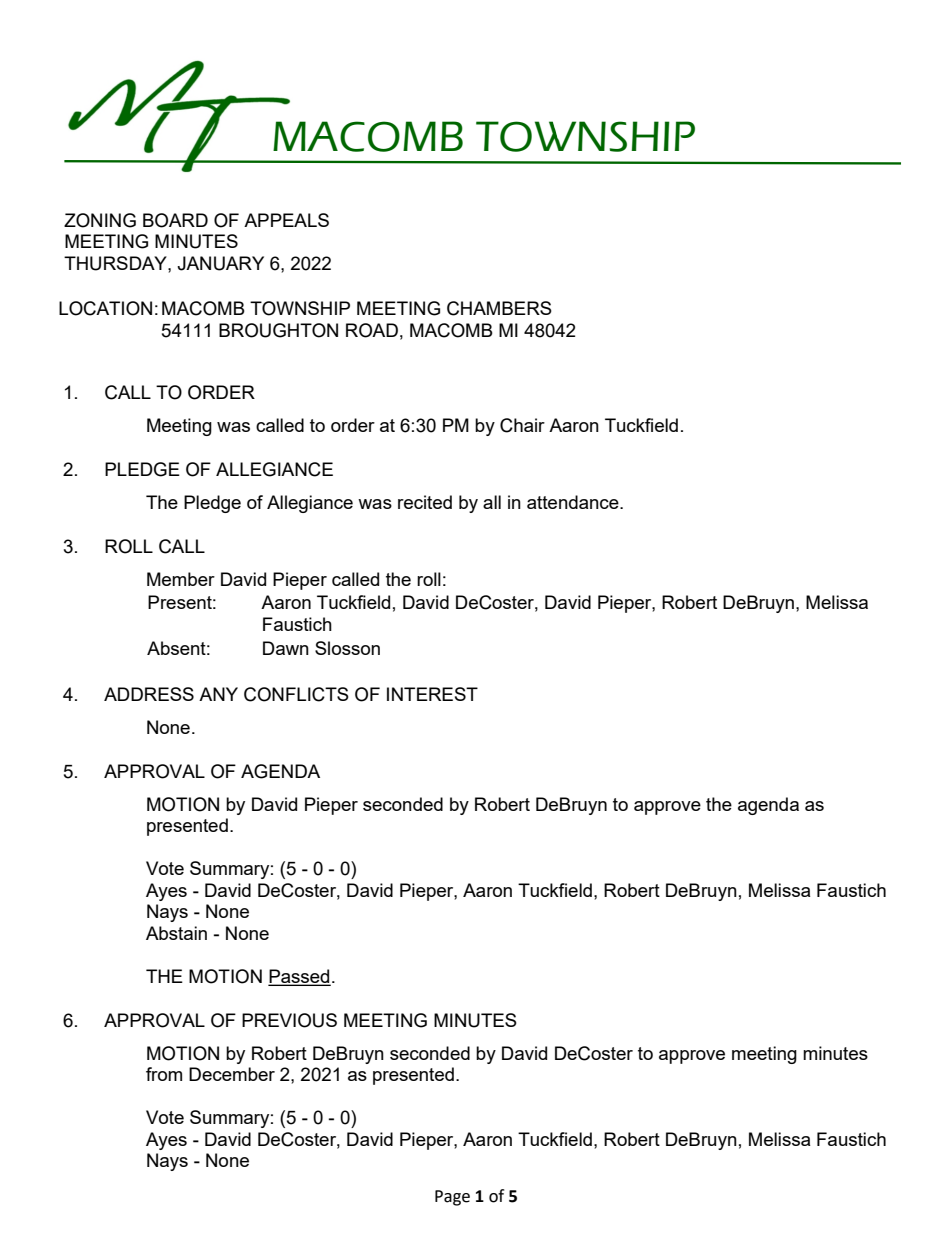 The image size is (952, 1233). Describe the element at coordinates (164, 1074) in the image. I see `from` at that location.
